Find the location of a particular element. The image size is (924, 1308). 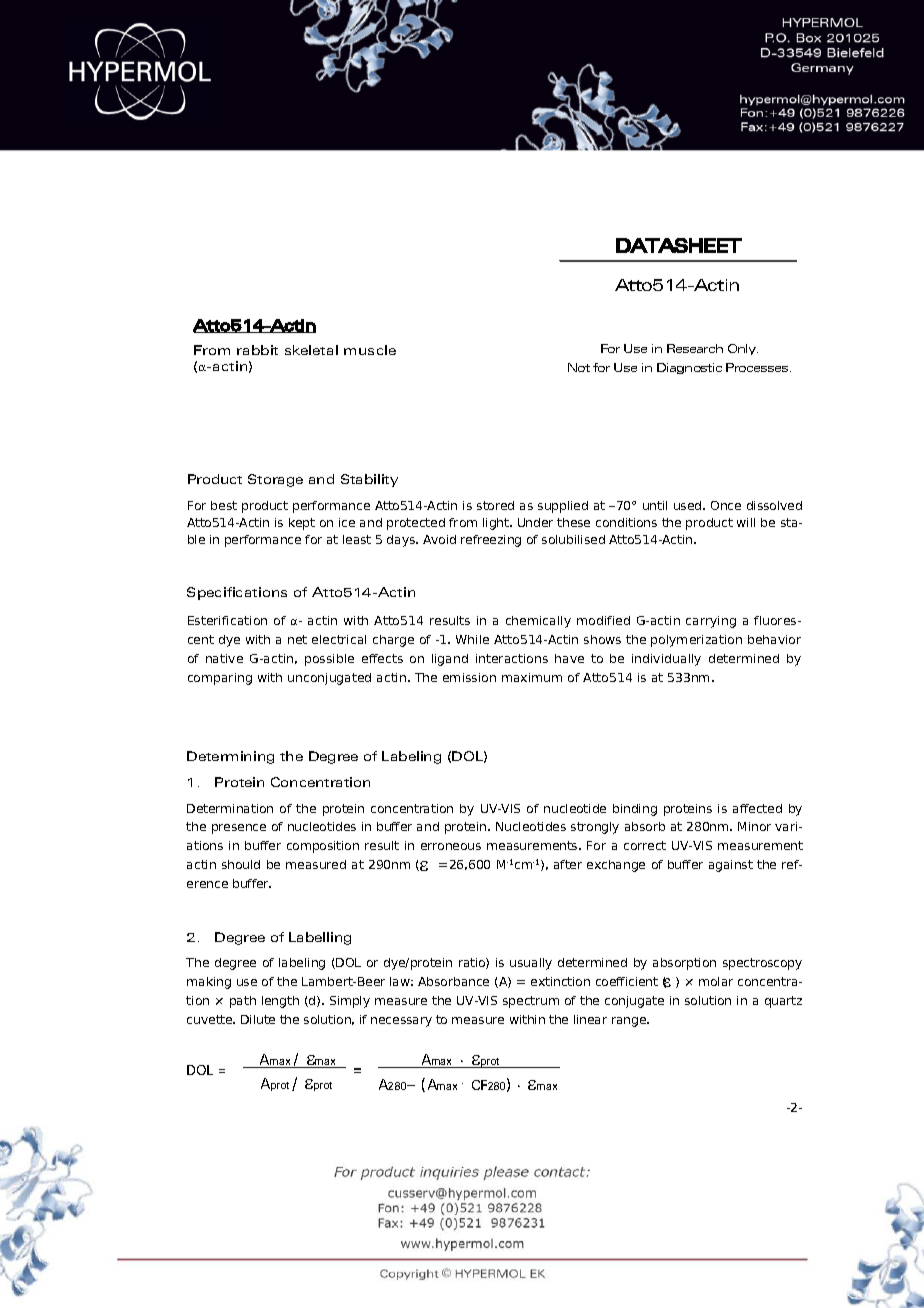

DATASHEET is located at coordinates (679, 245).
